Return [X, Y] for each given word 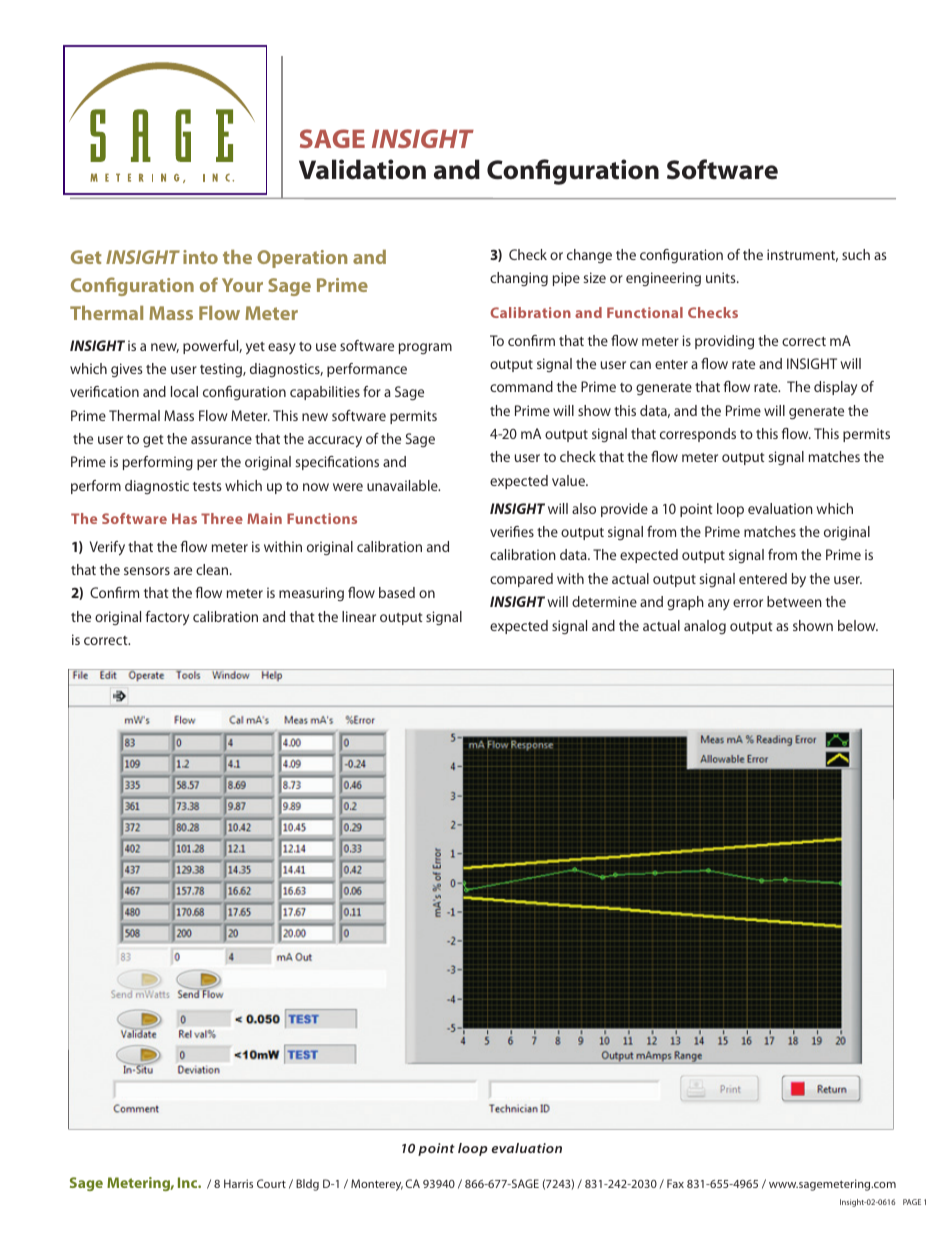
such [856, 254]
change [589, 256]
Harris [238, 1183]
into [200, 257]
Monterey [377, 1185]
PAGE [912, 1202]
